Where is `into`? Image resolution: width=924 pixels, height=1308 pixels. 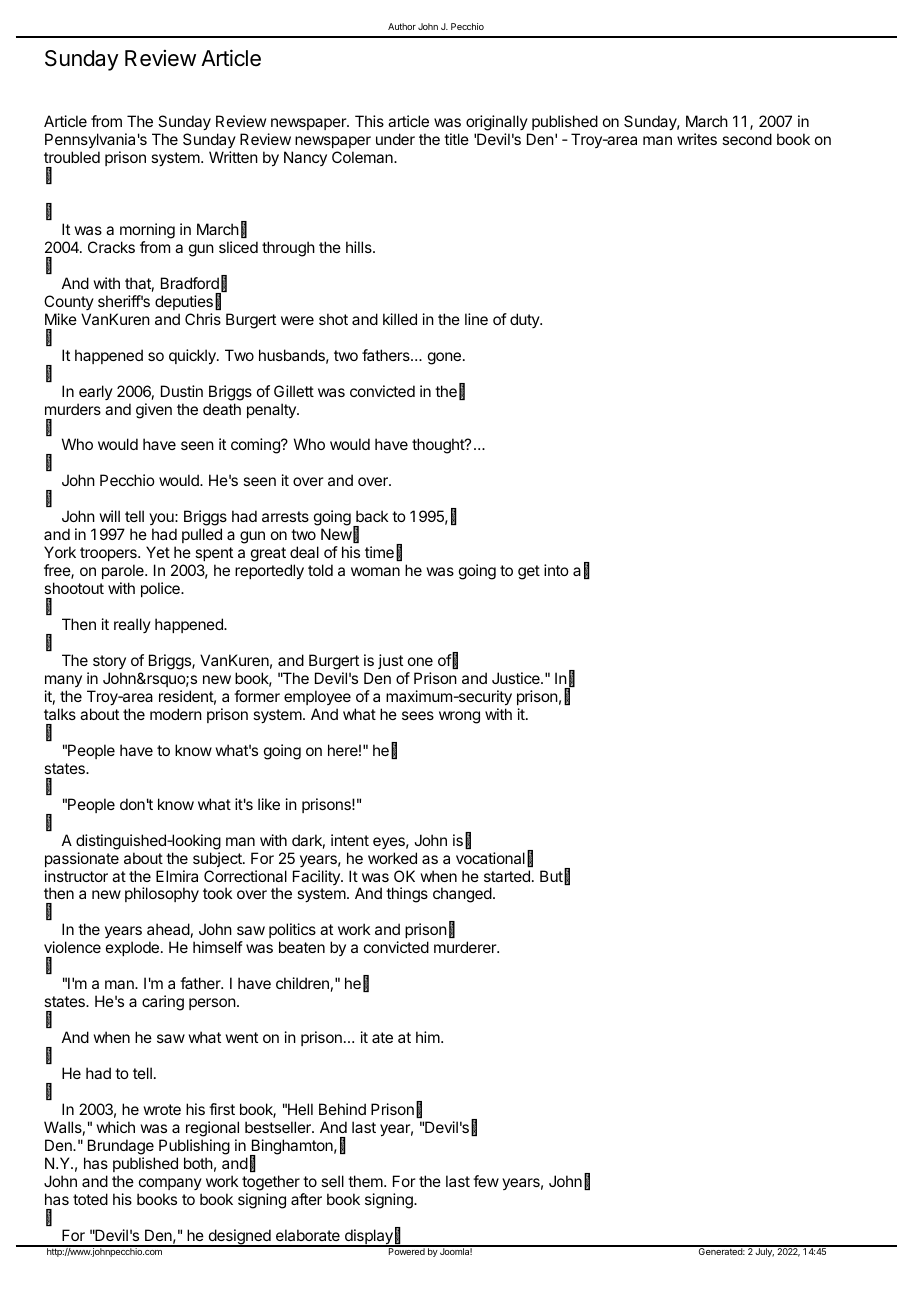 into is located at coordinates (556, 570).
